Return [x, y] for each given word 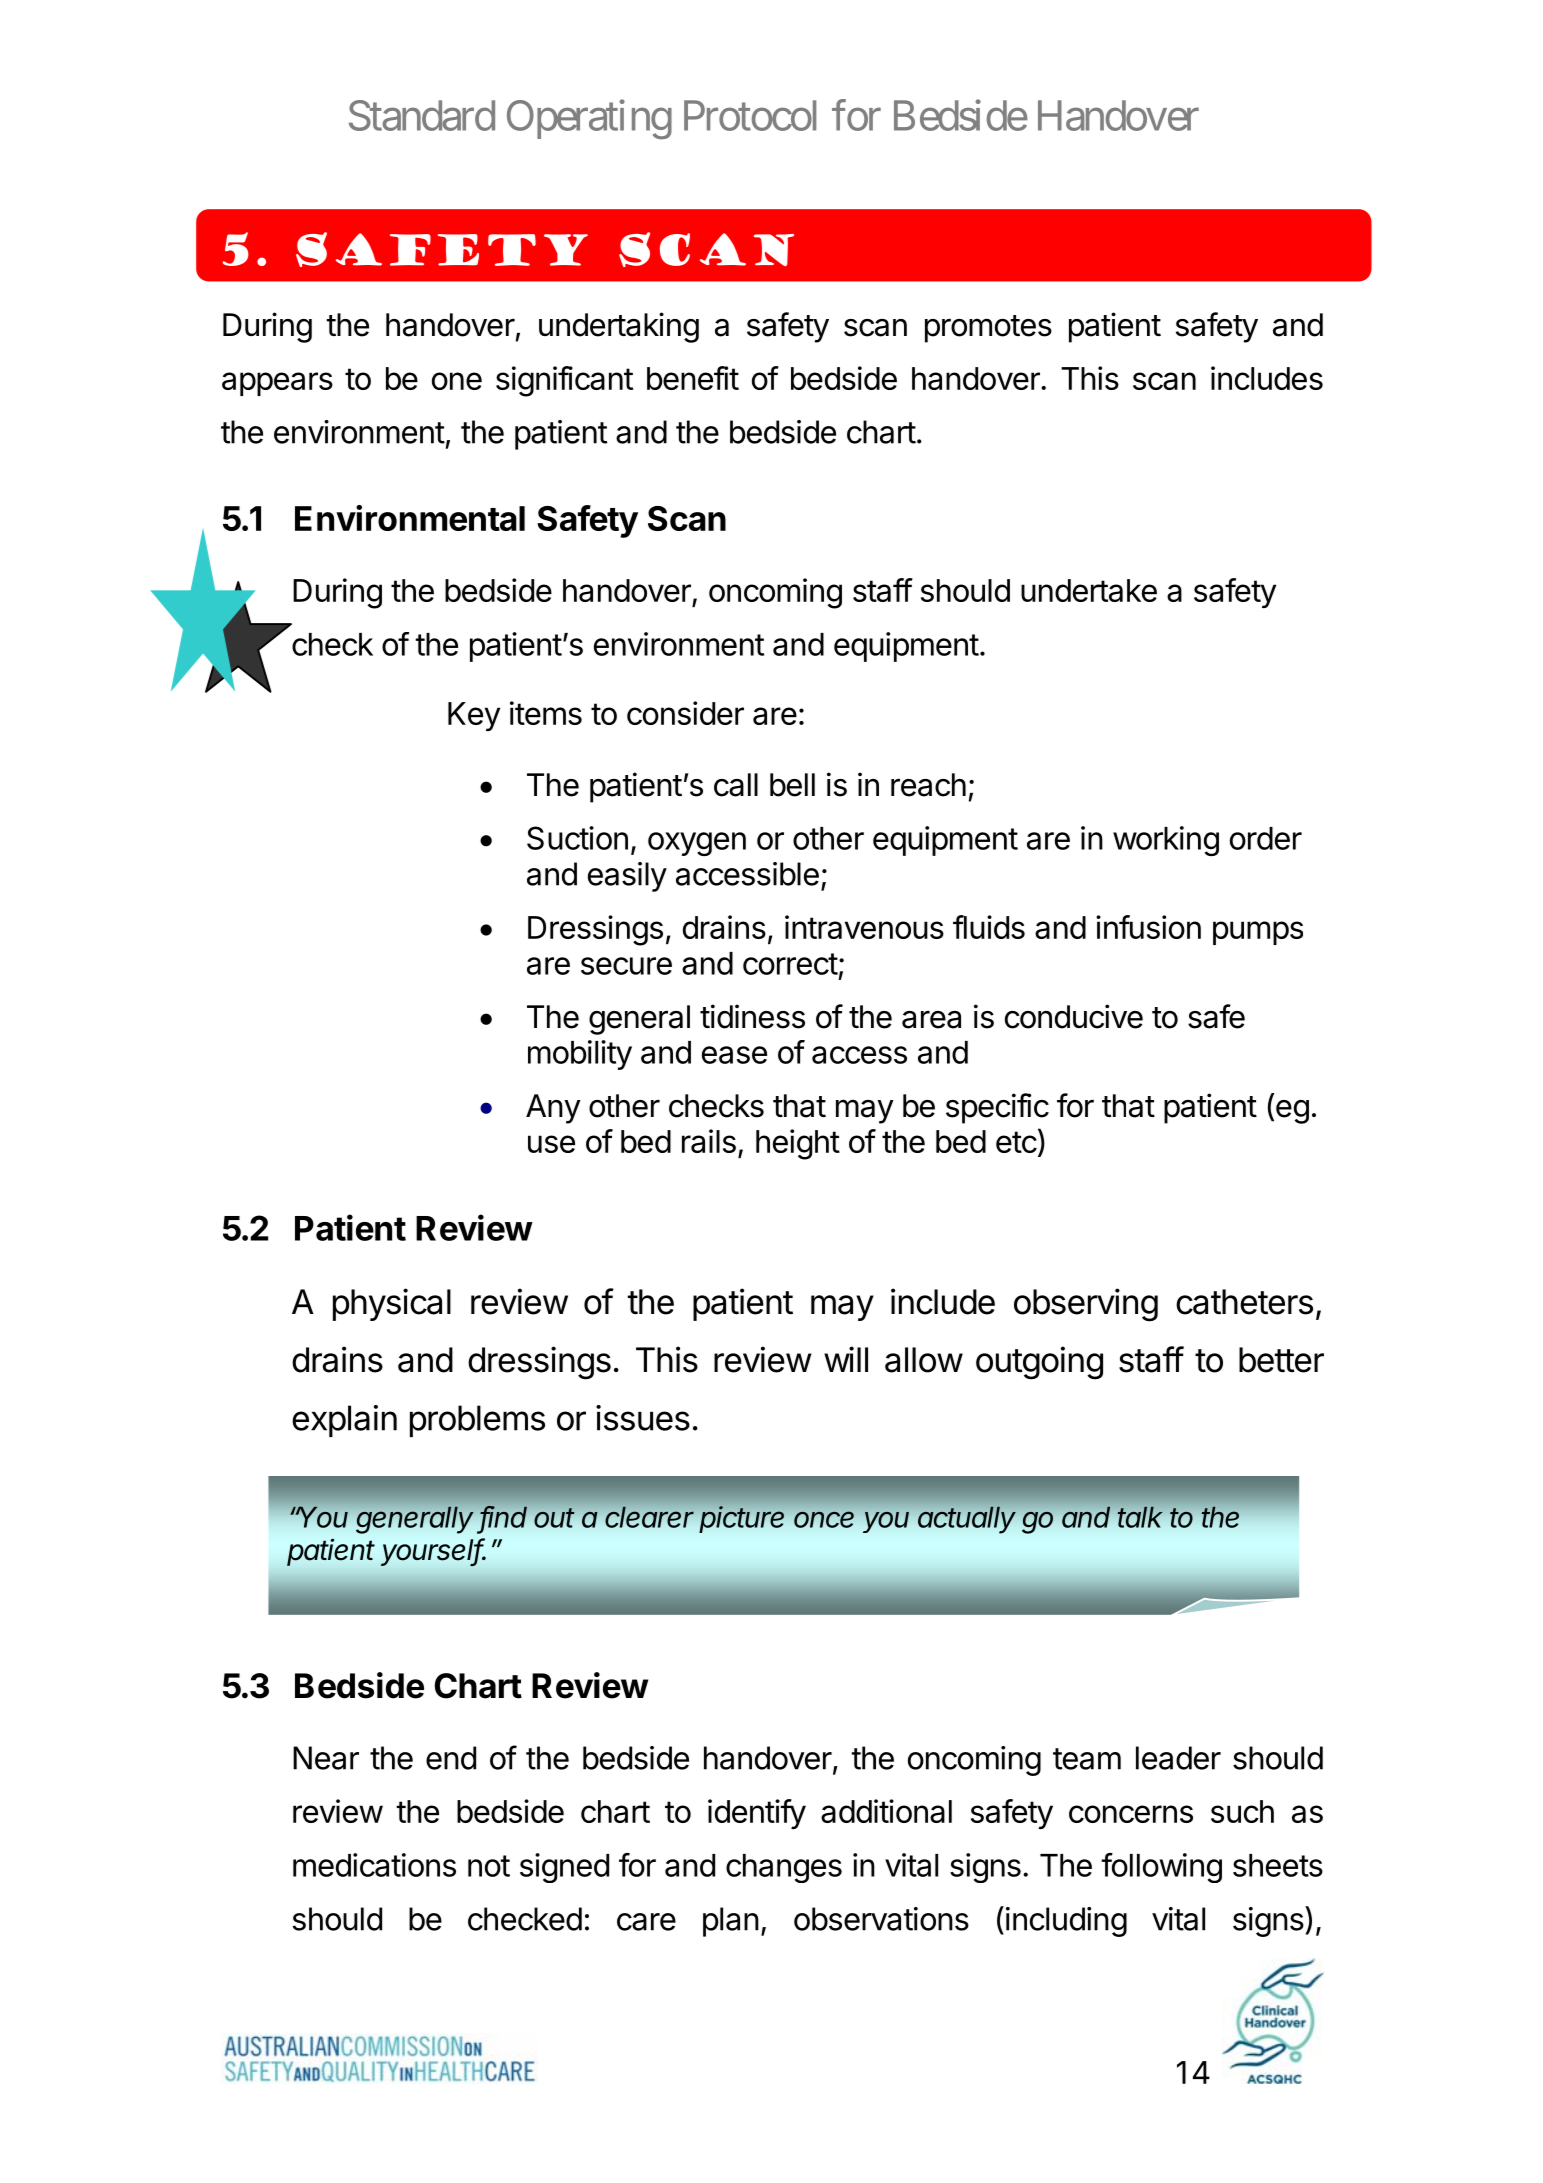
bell [792, 785]
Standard [422, 115]
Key [474, 716]
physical [392, 1304]
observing [1086, 1305]
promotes [988, 329]
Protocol [750, 115]
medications [374, 1865]
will [846, 1359]
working [1166, 841]
